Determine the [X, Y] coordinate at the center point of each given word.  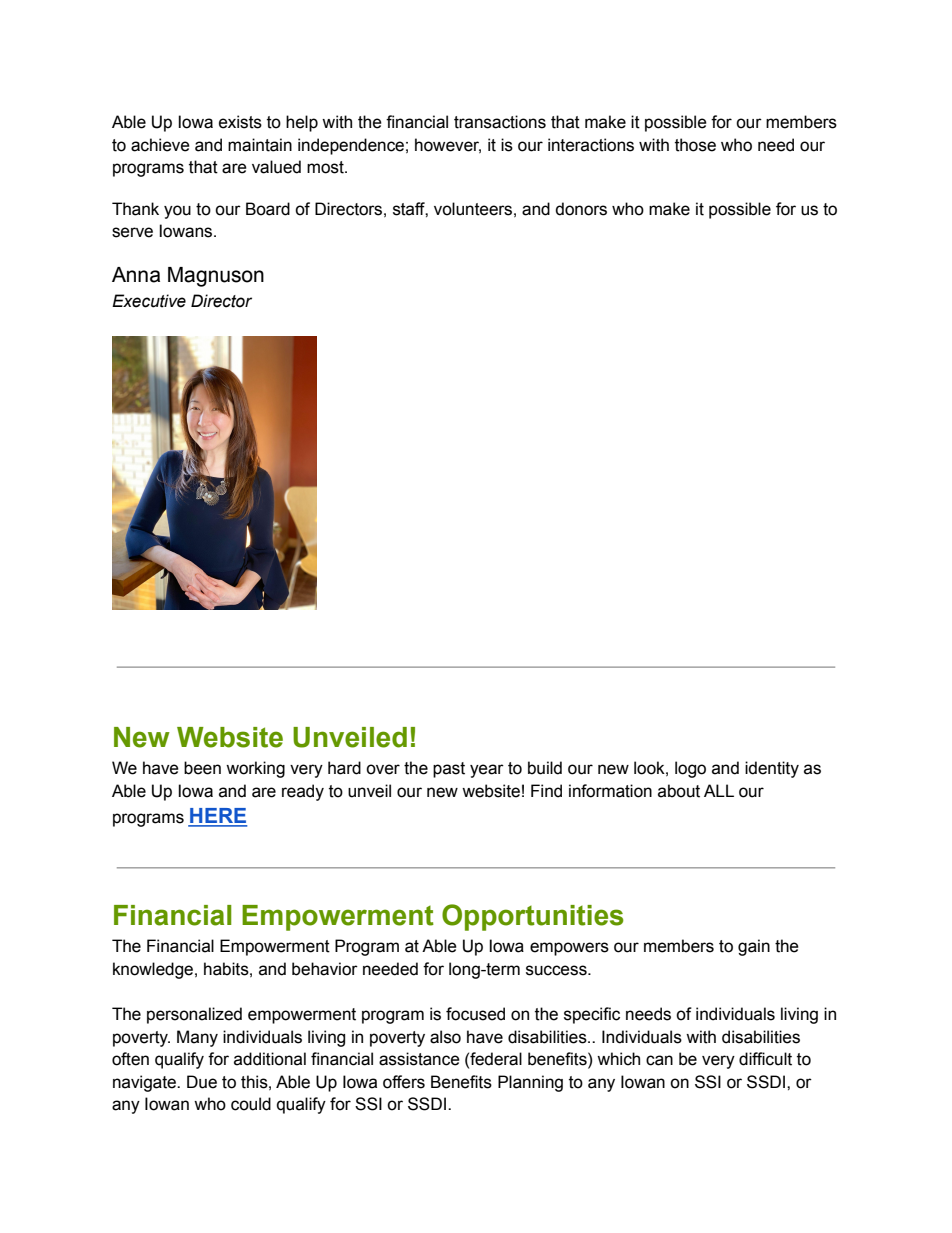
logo [690, 769]
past [449, 770]
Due [202, 1082]
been [202, 768]
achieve [160, 145]
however [448, 145]
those [695, 145]
